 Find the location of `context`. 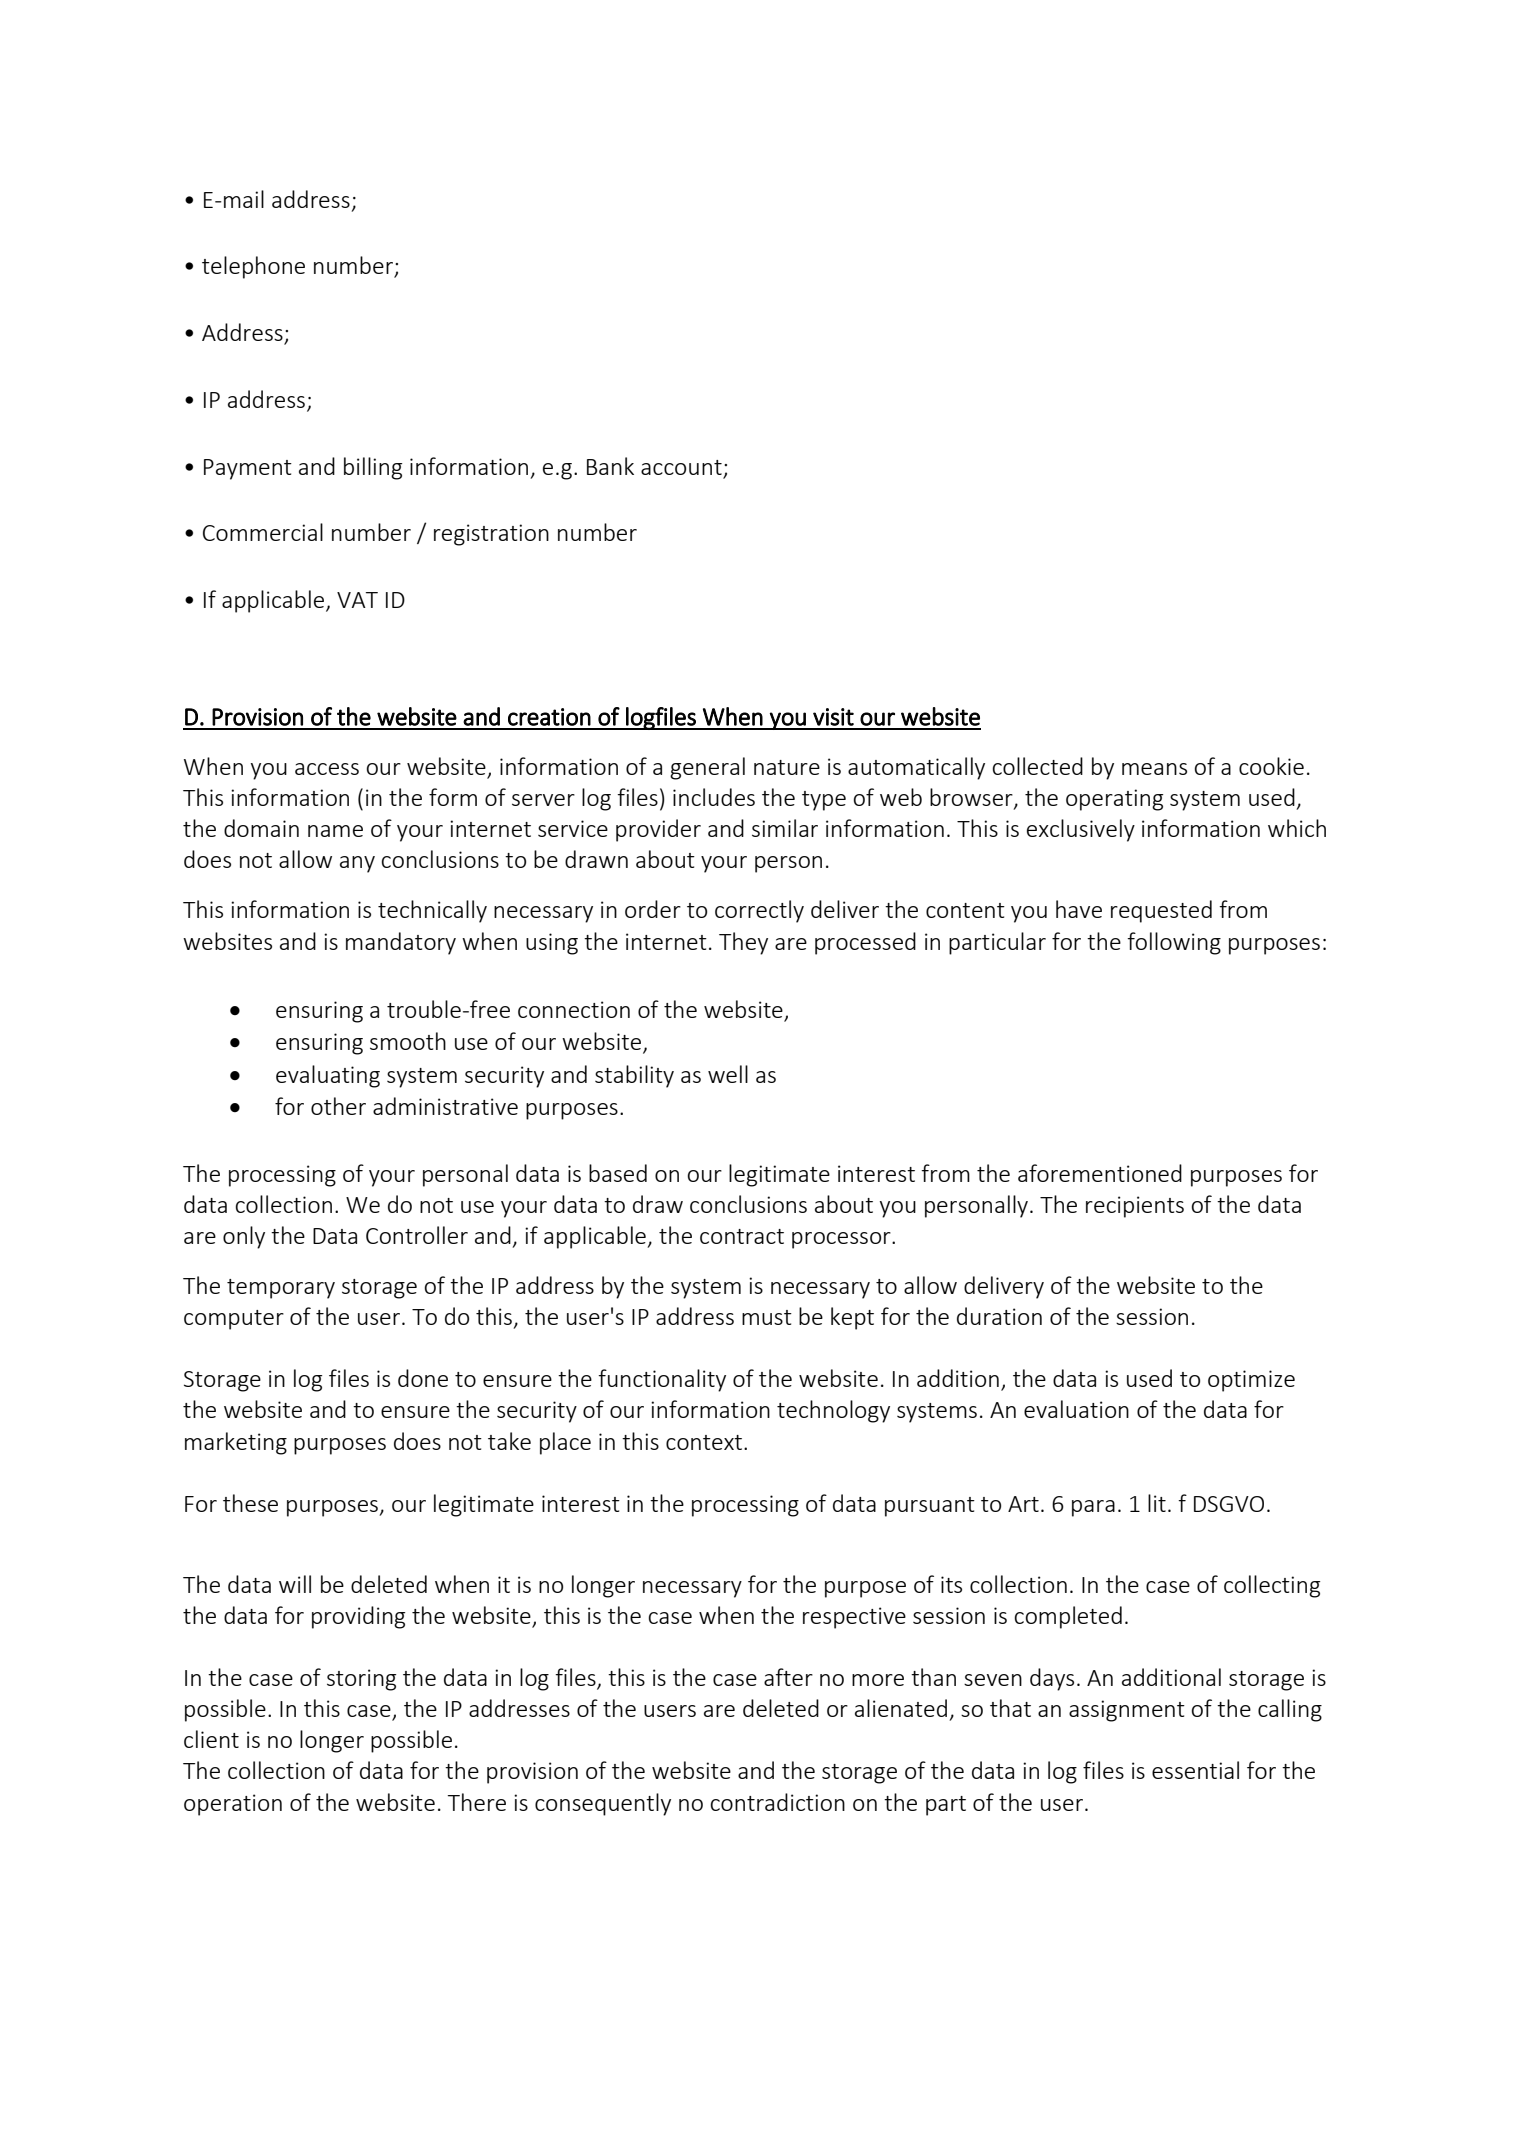

context is located at coordinates (704, 1442).
